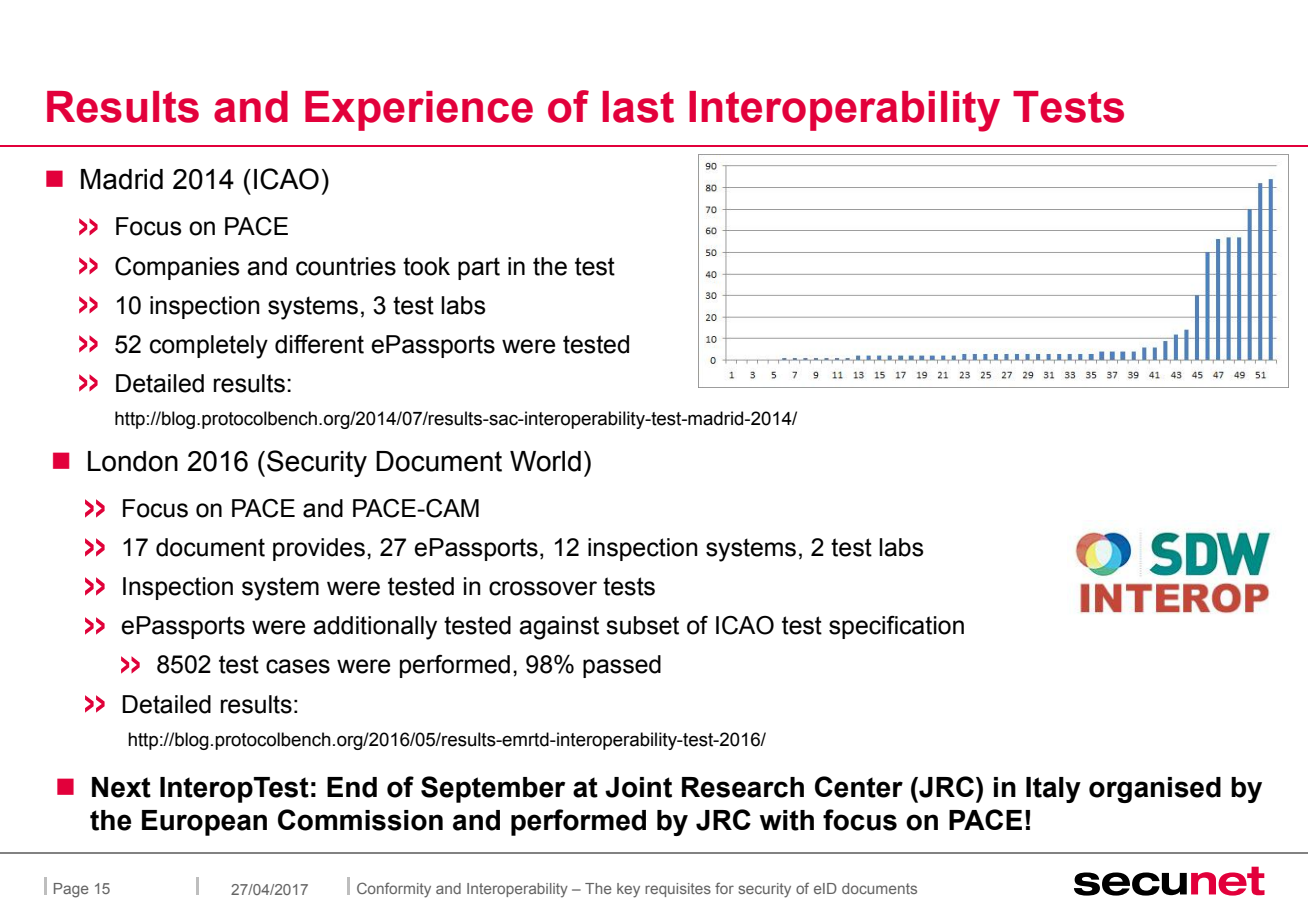 The width and height of the screenshot is (1308, 924). Describe the element at coordinates (1053, 790) in the screenshot. I see `Italy` at that location.
